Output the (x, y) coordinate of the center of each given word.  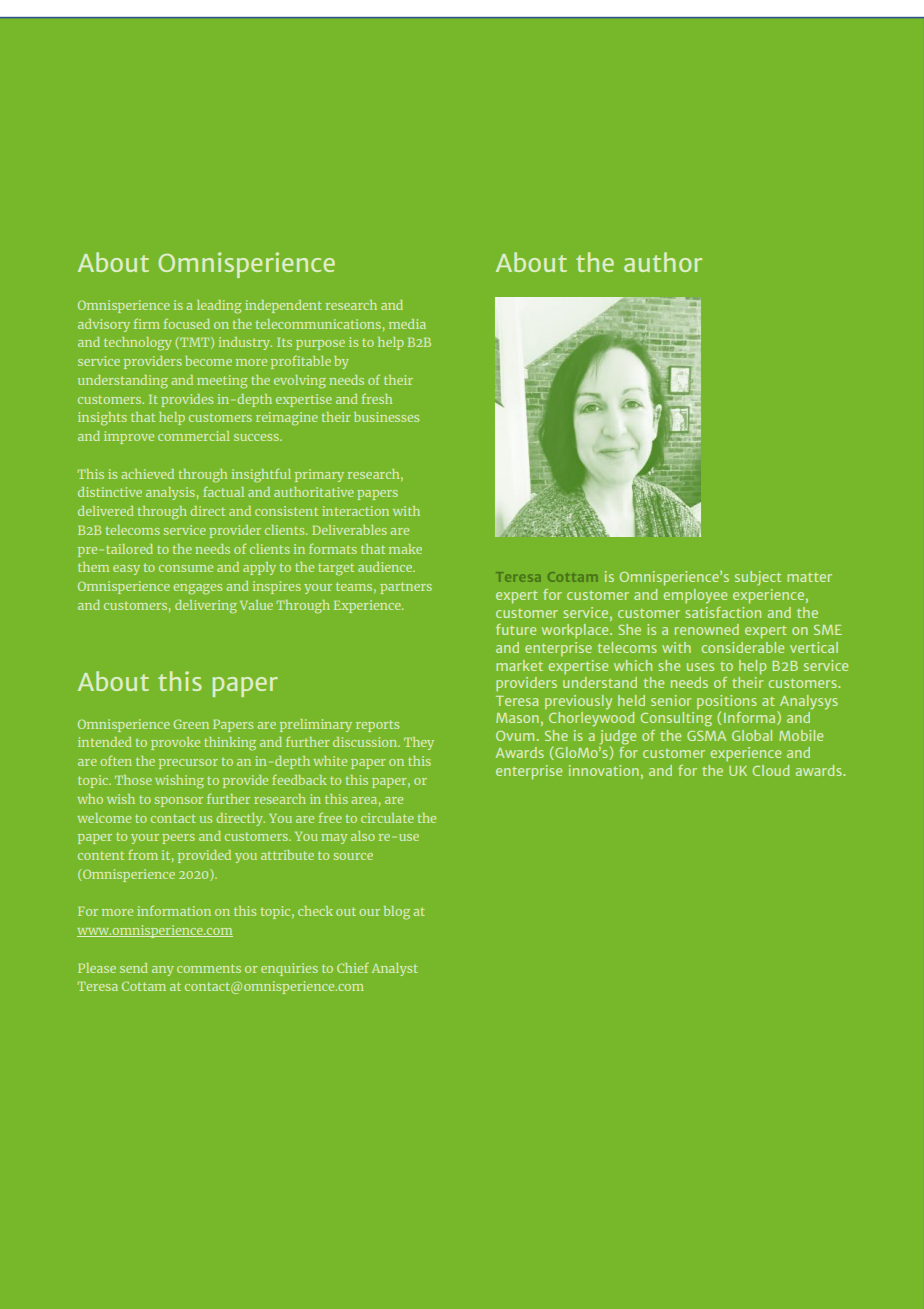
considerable (743, 647)
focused (187, 323)
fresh (377, 398)
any (163, 971)
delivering (206, 607)
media (407, 324)
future (516, 629)
